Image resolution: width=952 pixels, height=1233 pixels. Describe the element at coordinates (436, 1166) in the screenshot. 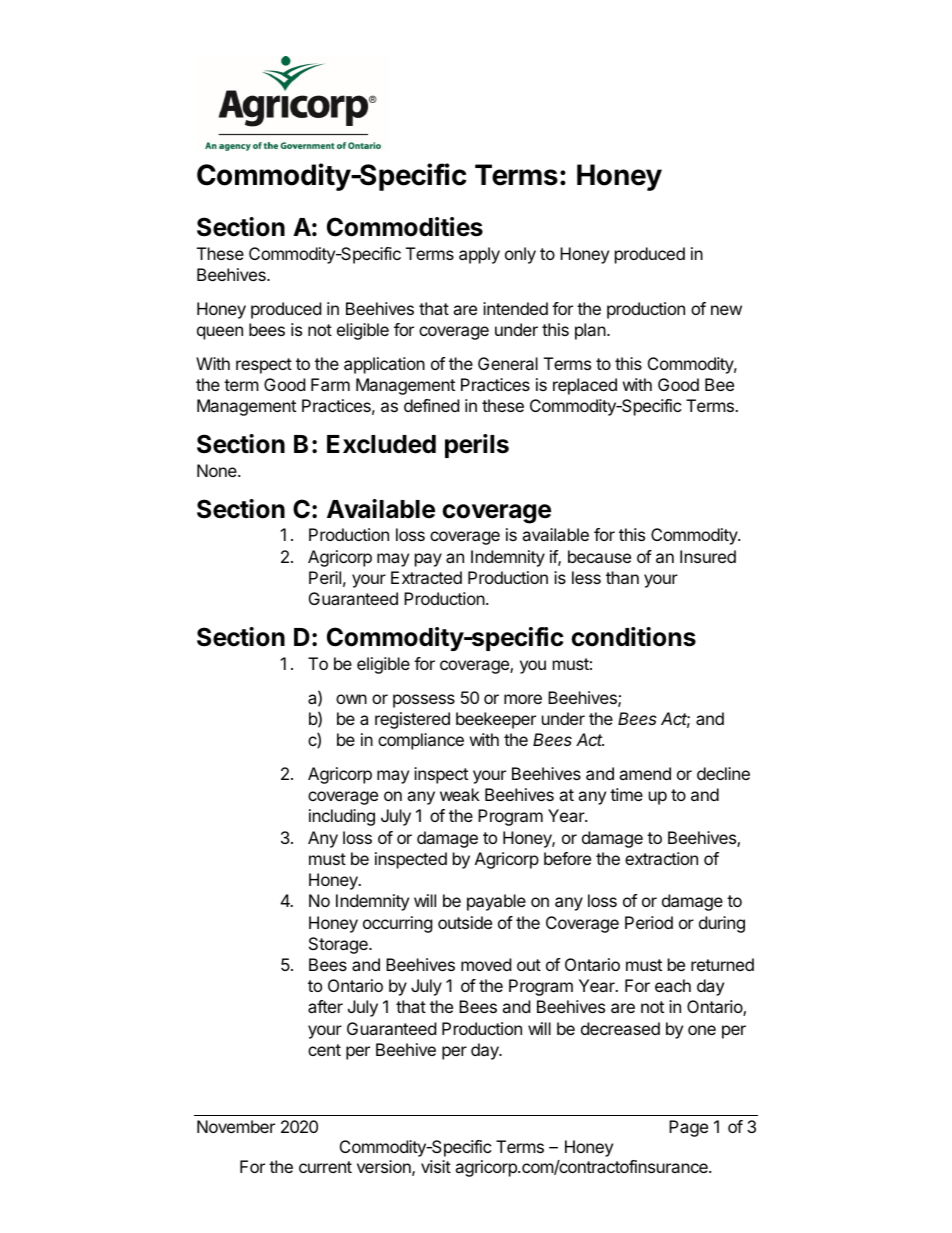

I see `visit` at that location.
